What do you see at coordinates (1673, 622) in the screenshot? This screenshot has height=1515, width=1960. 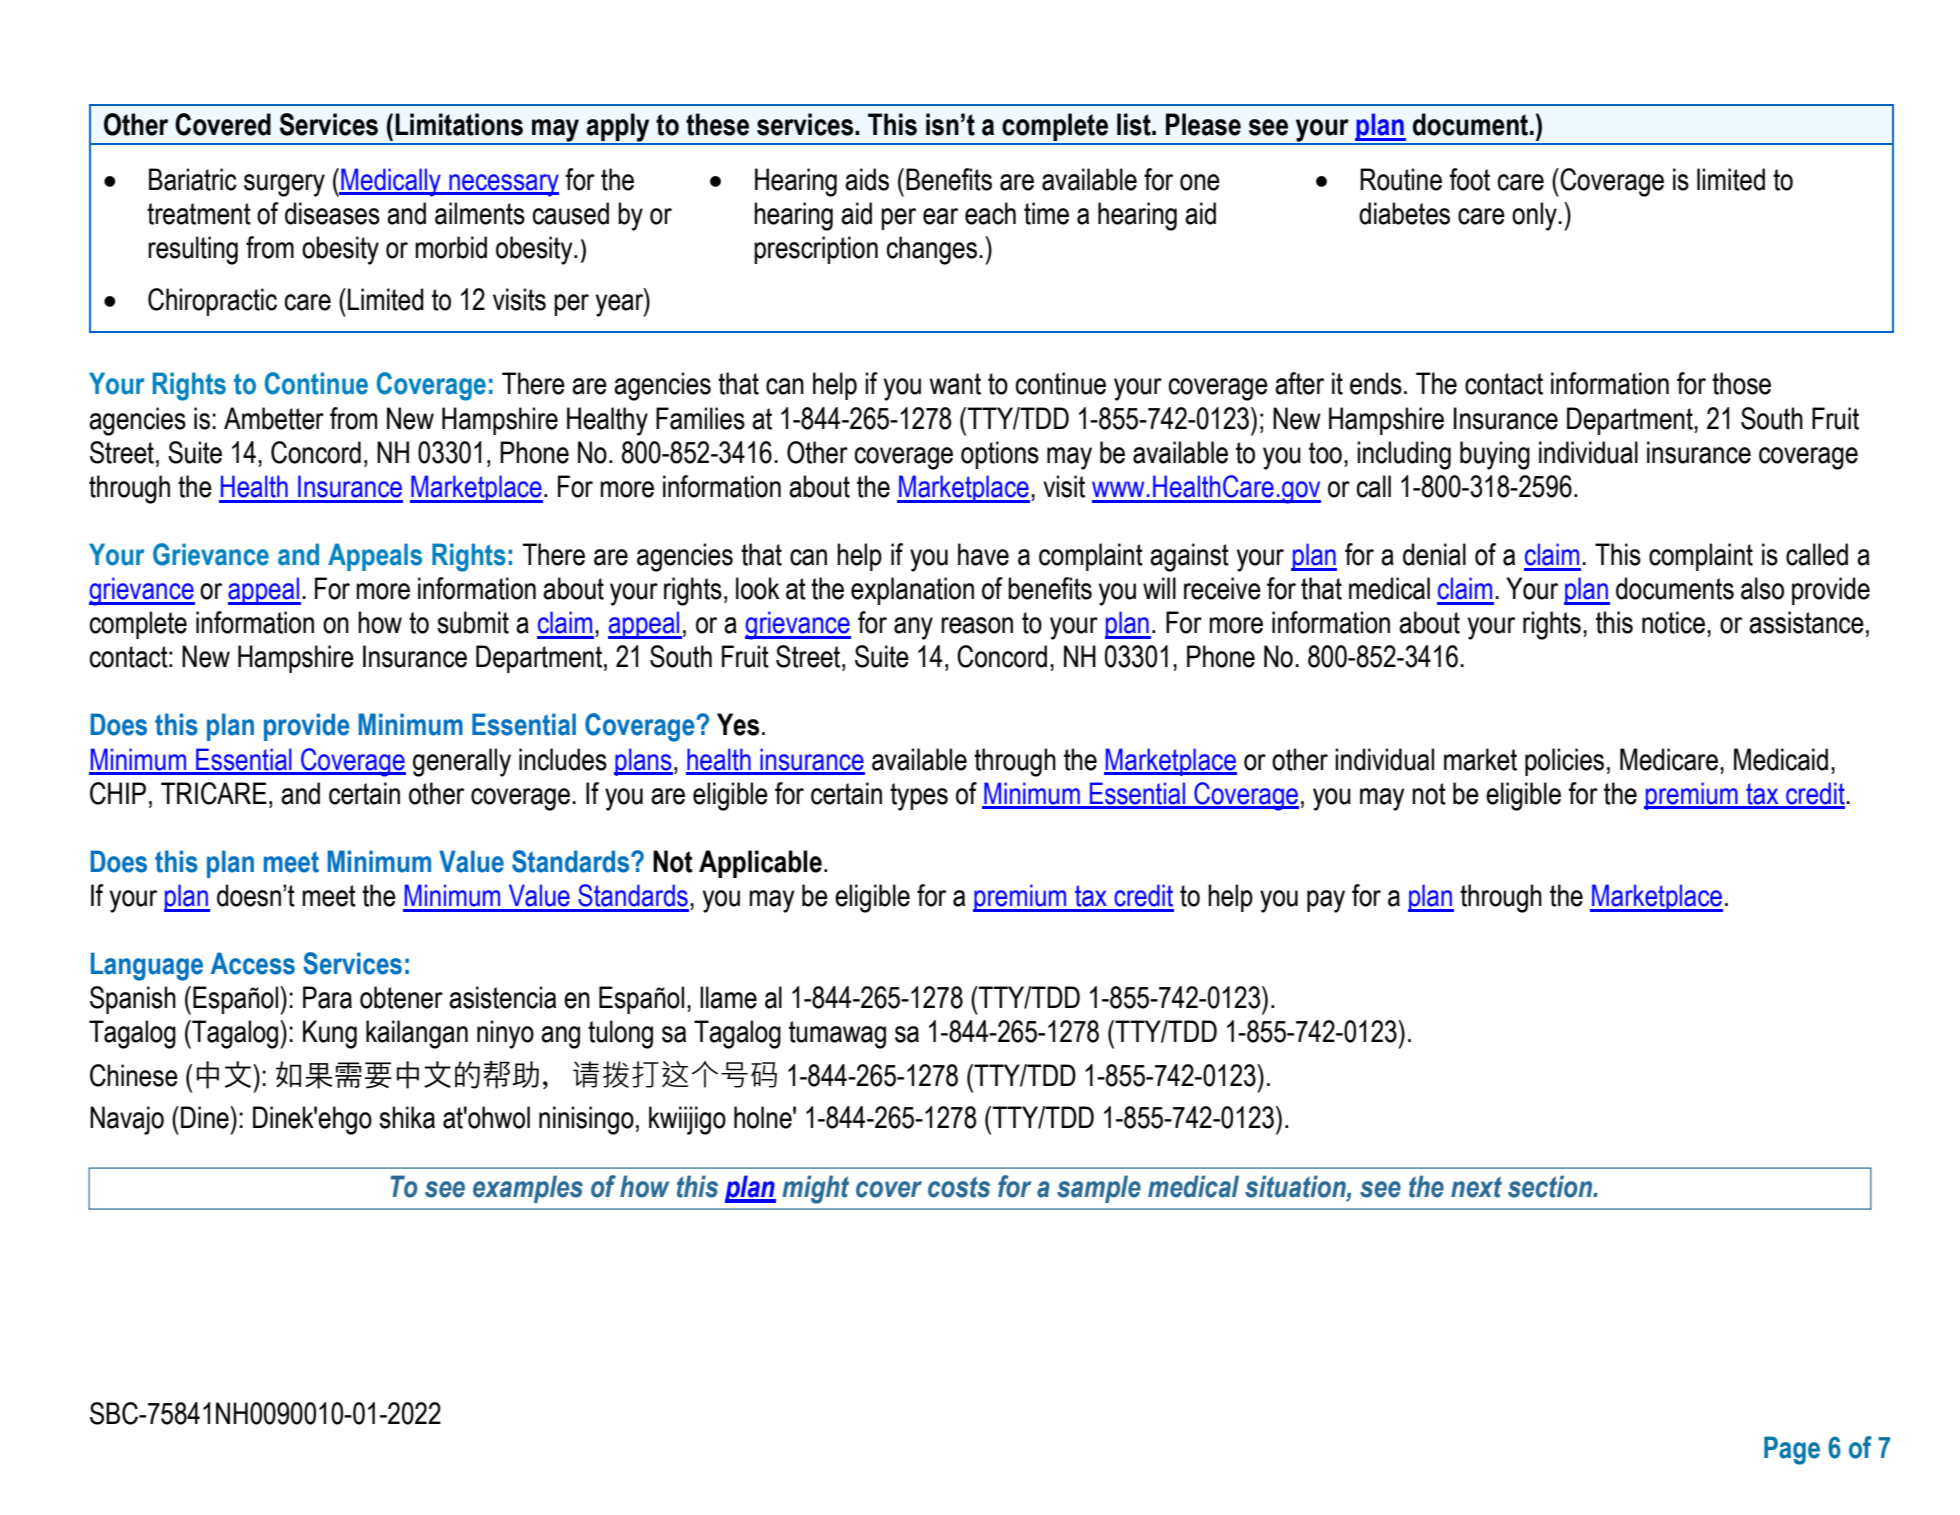 I see `notice` at bounding box center [1673, 622].
